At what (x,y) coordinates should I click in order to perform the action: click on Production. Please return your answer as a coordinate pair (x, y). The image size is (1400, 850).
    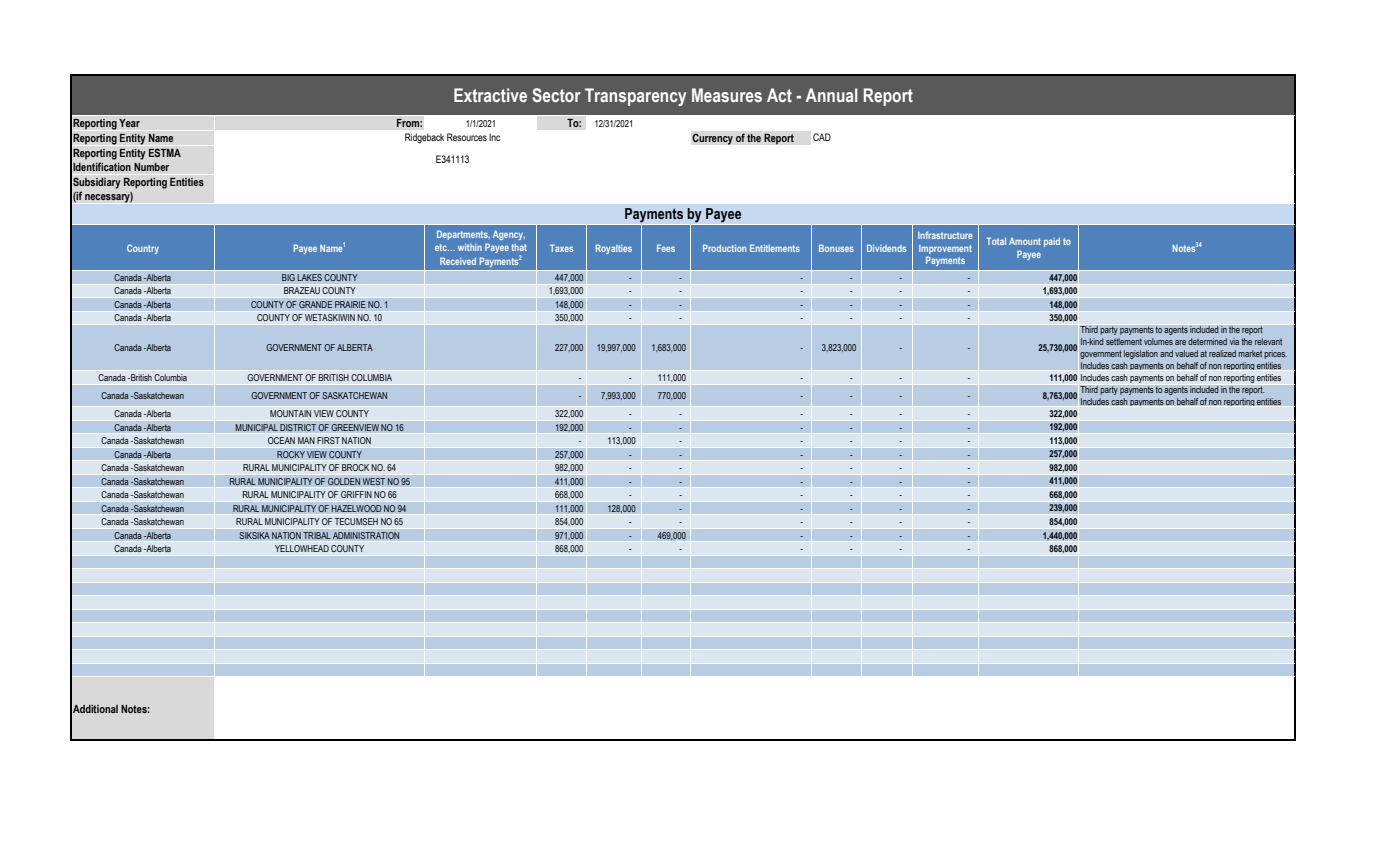
    Looking at the image, I should click on (724, 248).
